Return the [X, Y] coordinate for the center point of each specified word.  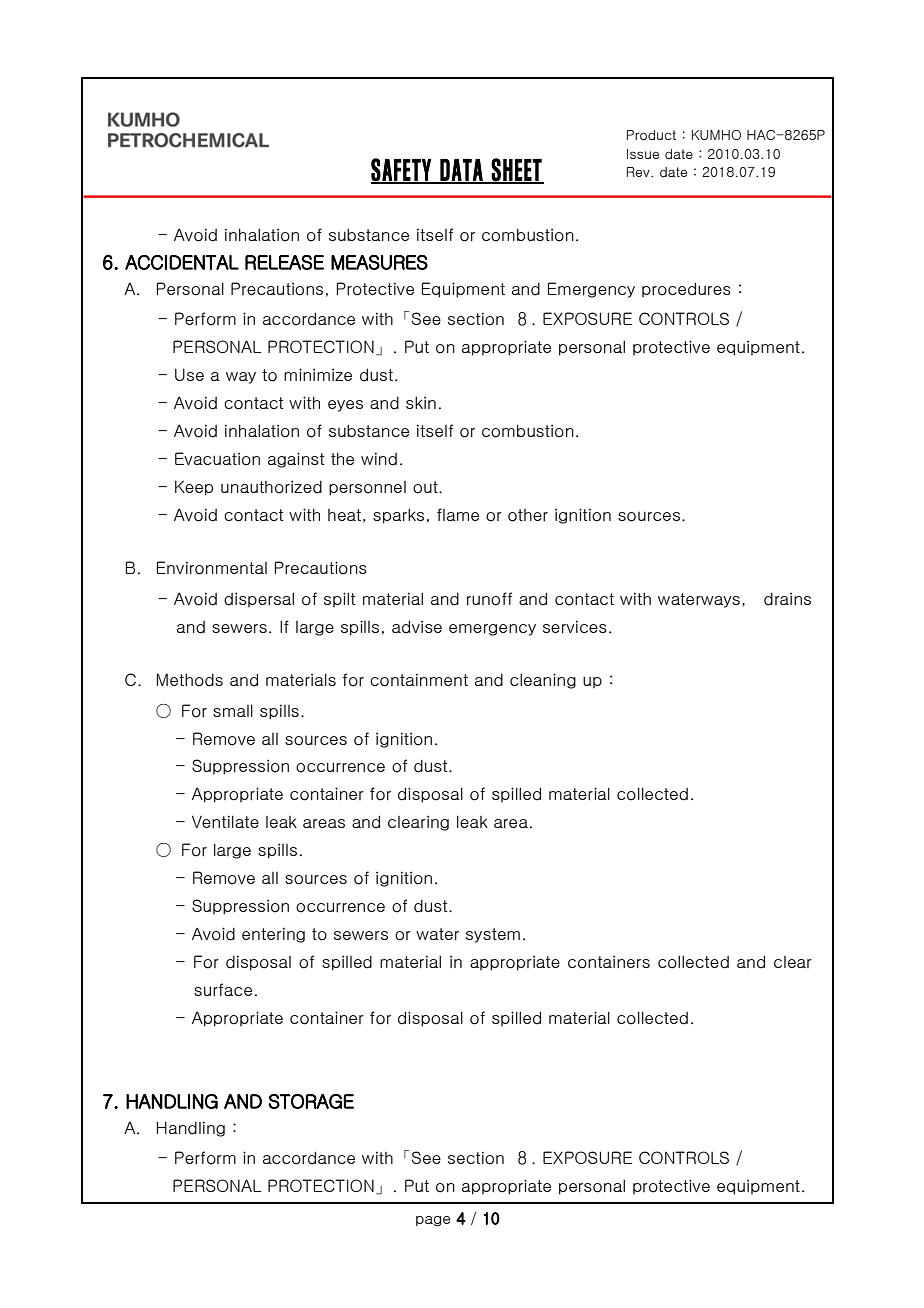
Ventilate [225, 821]
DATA [461, 171]
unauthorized [271, 487]
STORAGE [311, 1101]
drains [787, 599]
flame [458, 514]
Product [651, 135]
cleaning [543, 681]
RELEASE [284, 262]
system [493, 935]
